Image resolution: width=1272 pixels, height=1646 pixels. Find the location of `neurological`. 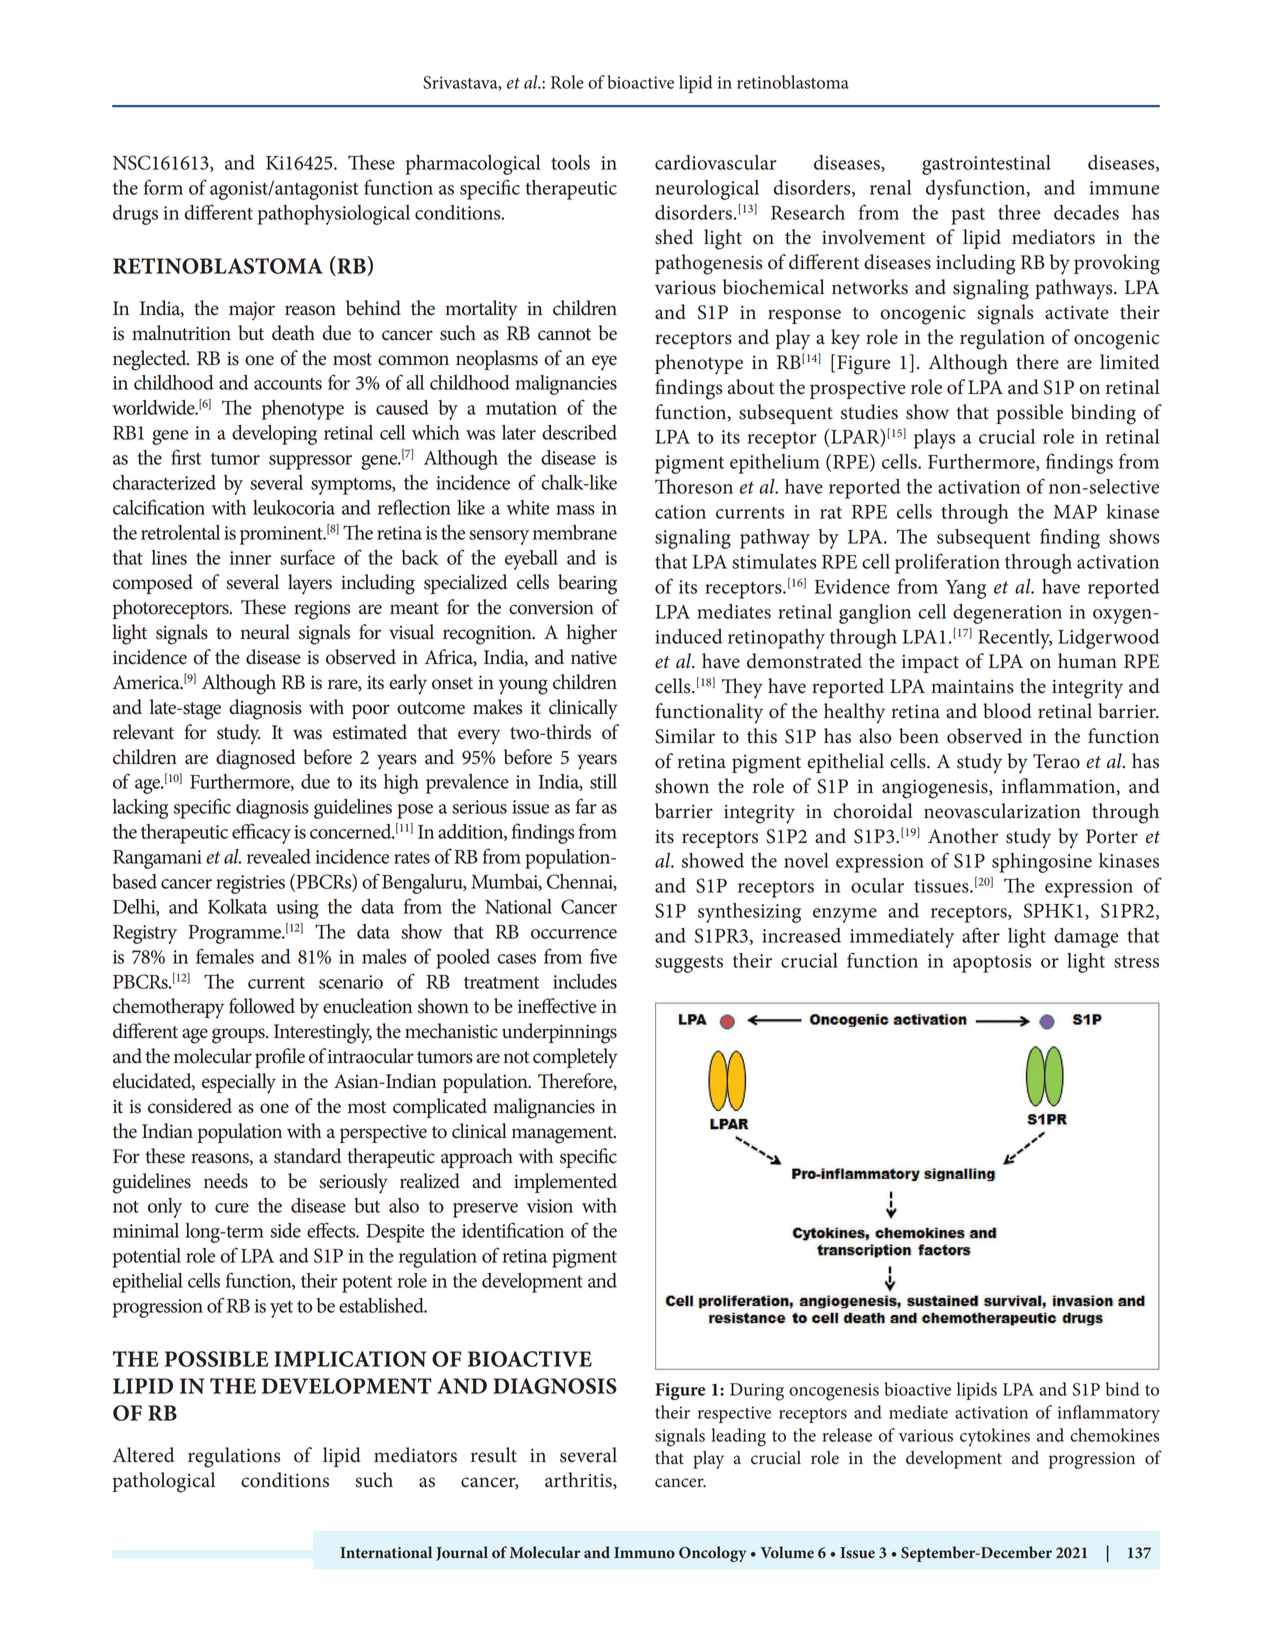

neurological is located at coordinates (707, 190).
